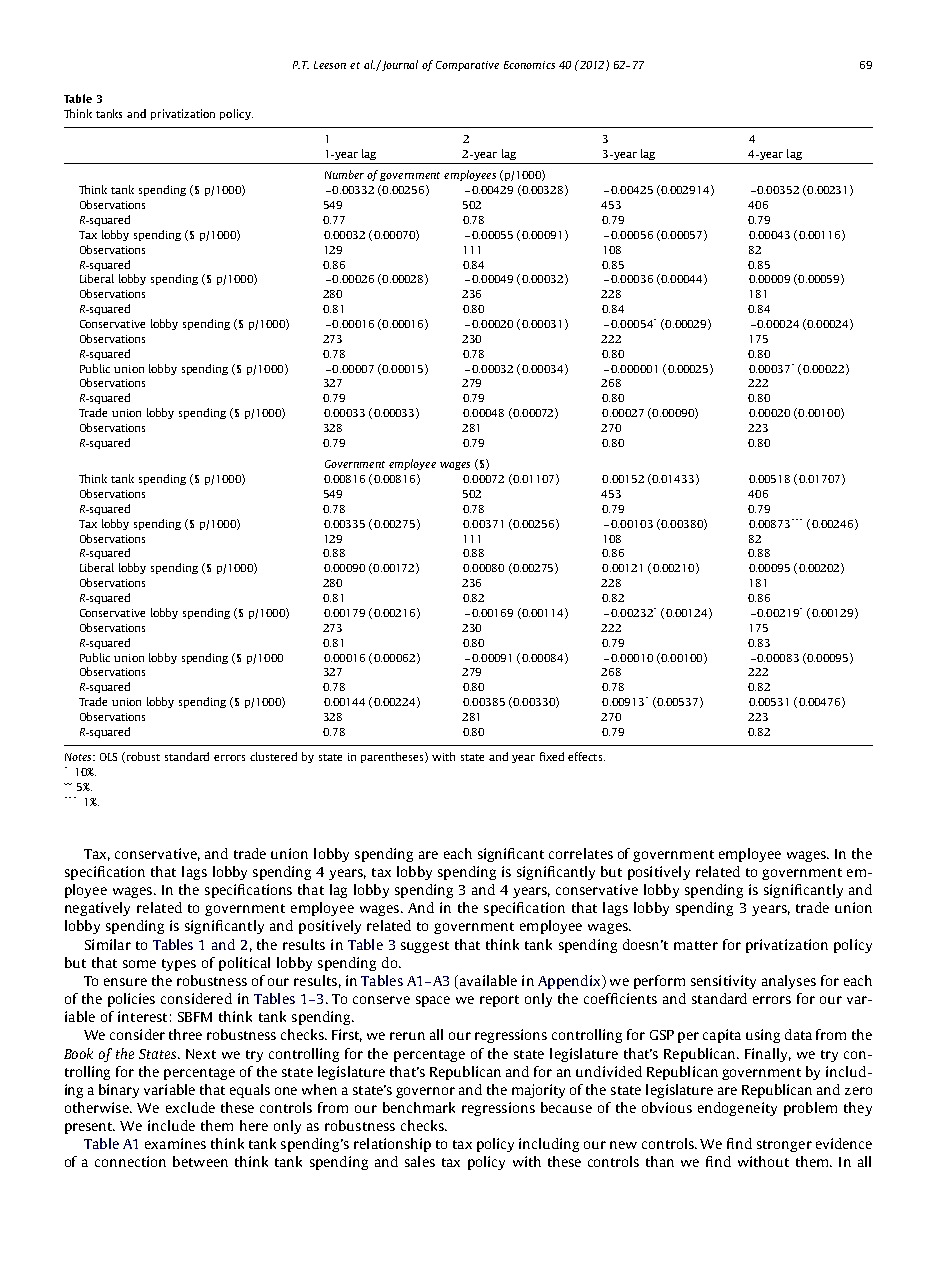 The image size is (944, 1288). What do you see at coordinates (586, 756) in the screenshot?
I see `effects` at bounding box center [586, 756].
